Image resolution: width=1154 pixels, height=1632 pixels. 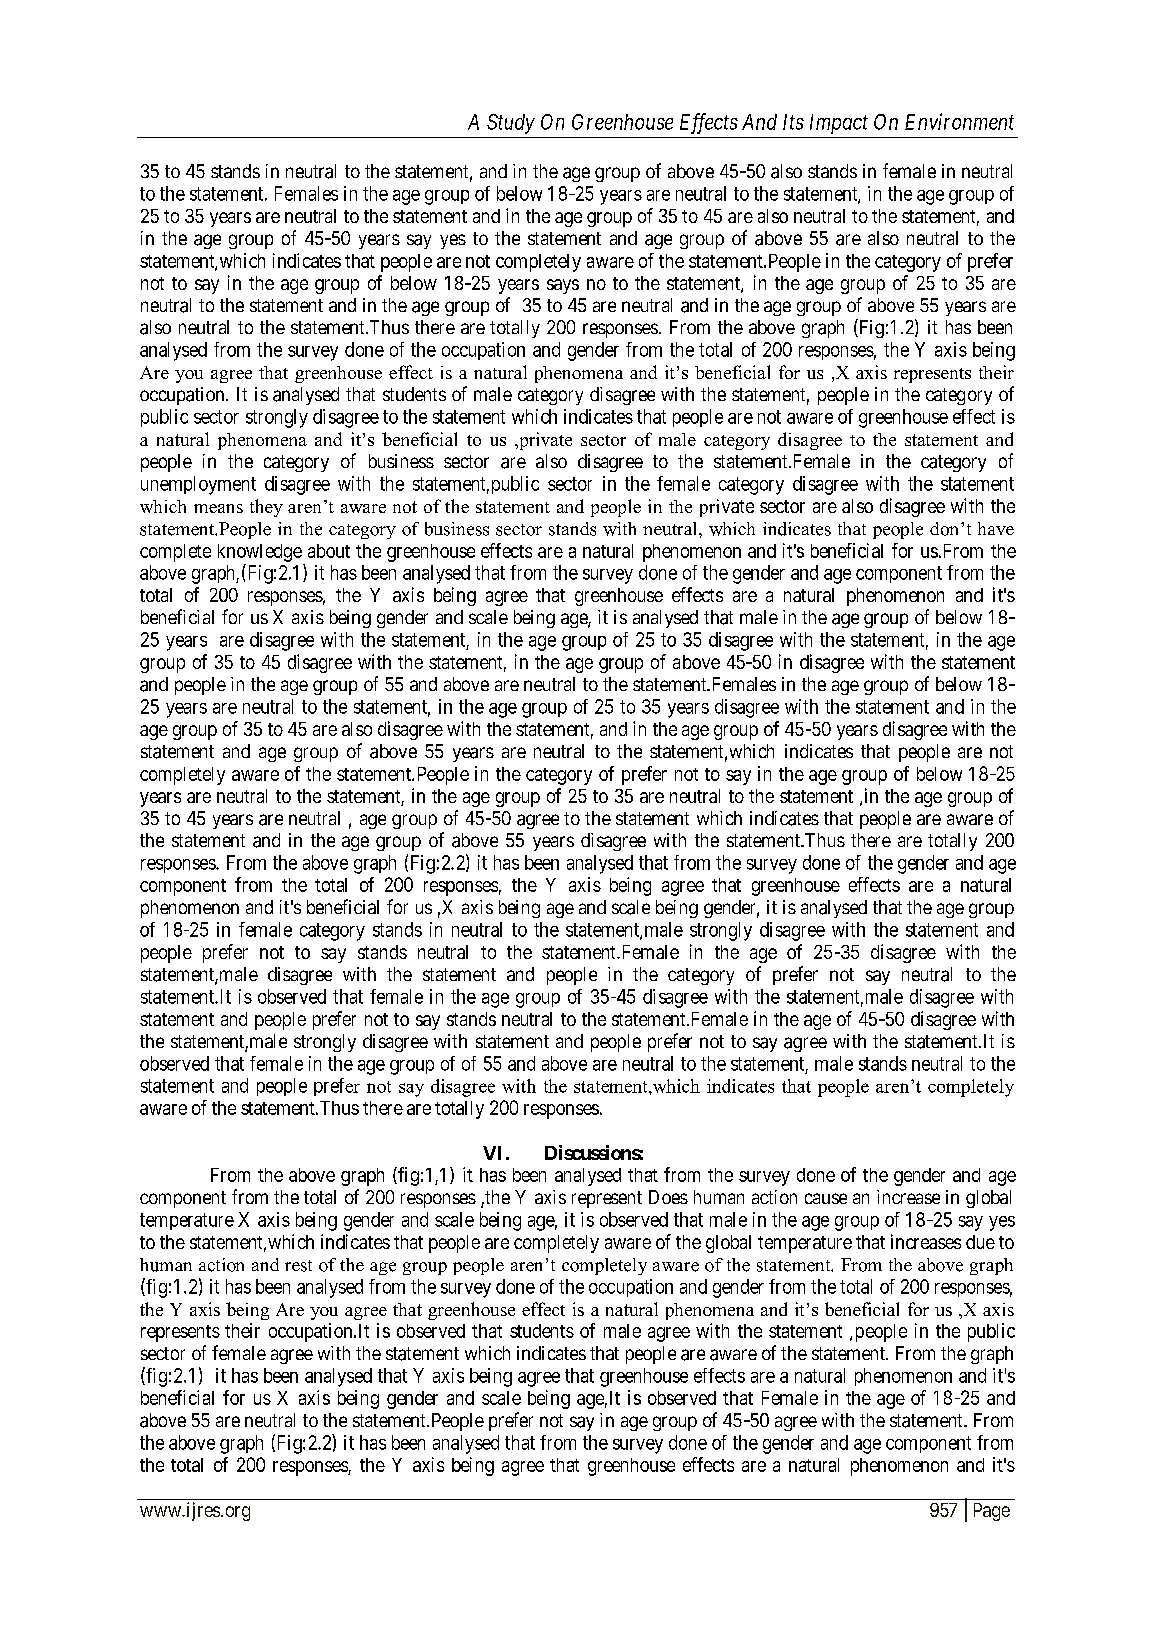 I want to click on Impact, so click(x=839, y=124).
